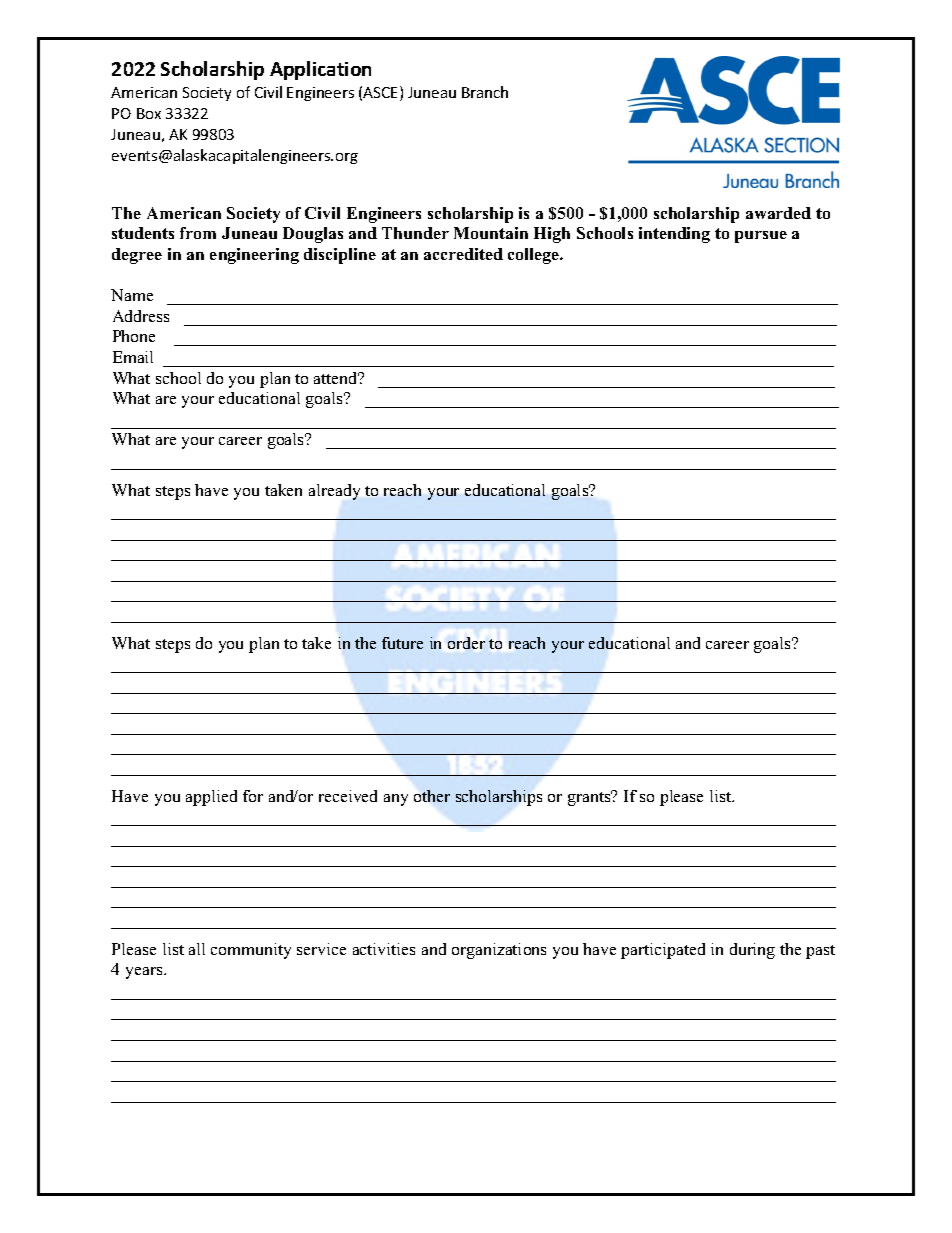 The height and width of the screenshot is (1233, 952). Describe the element at coordinates (211, 798) in the screenshot. I see `applied` at that location.
